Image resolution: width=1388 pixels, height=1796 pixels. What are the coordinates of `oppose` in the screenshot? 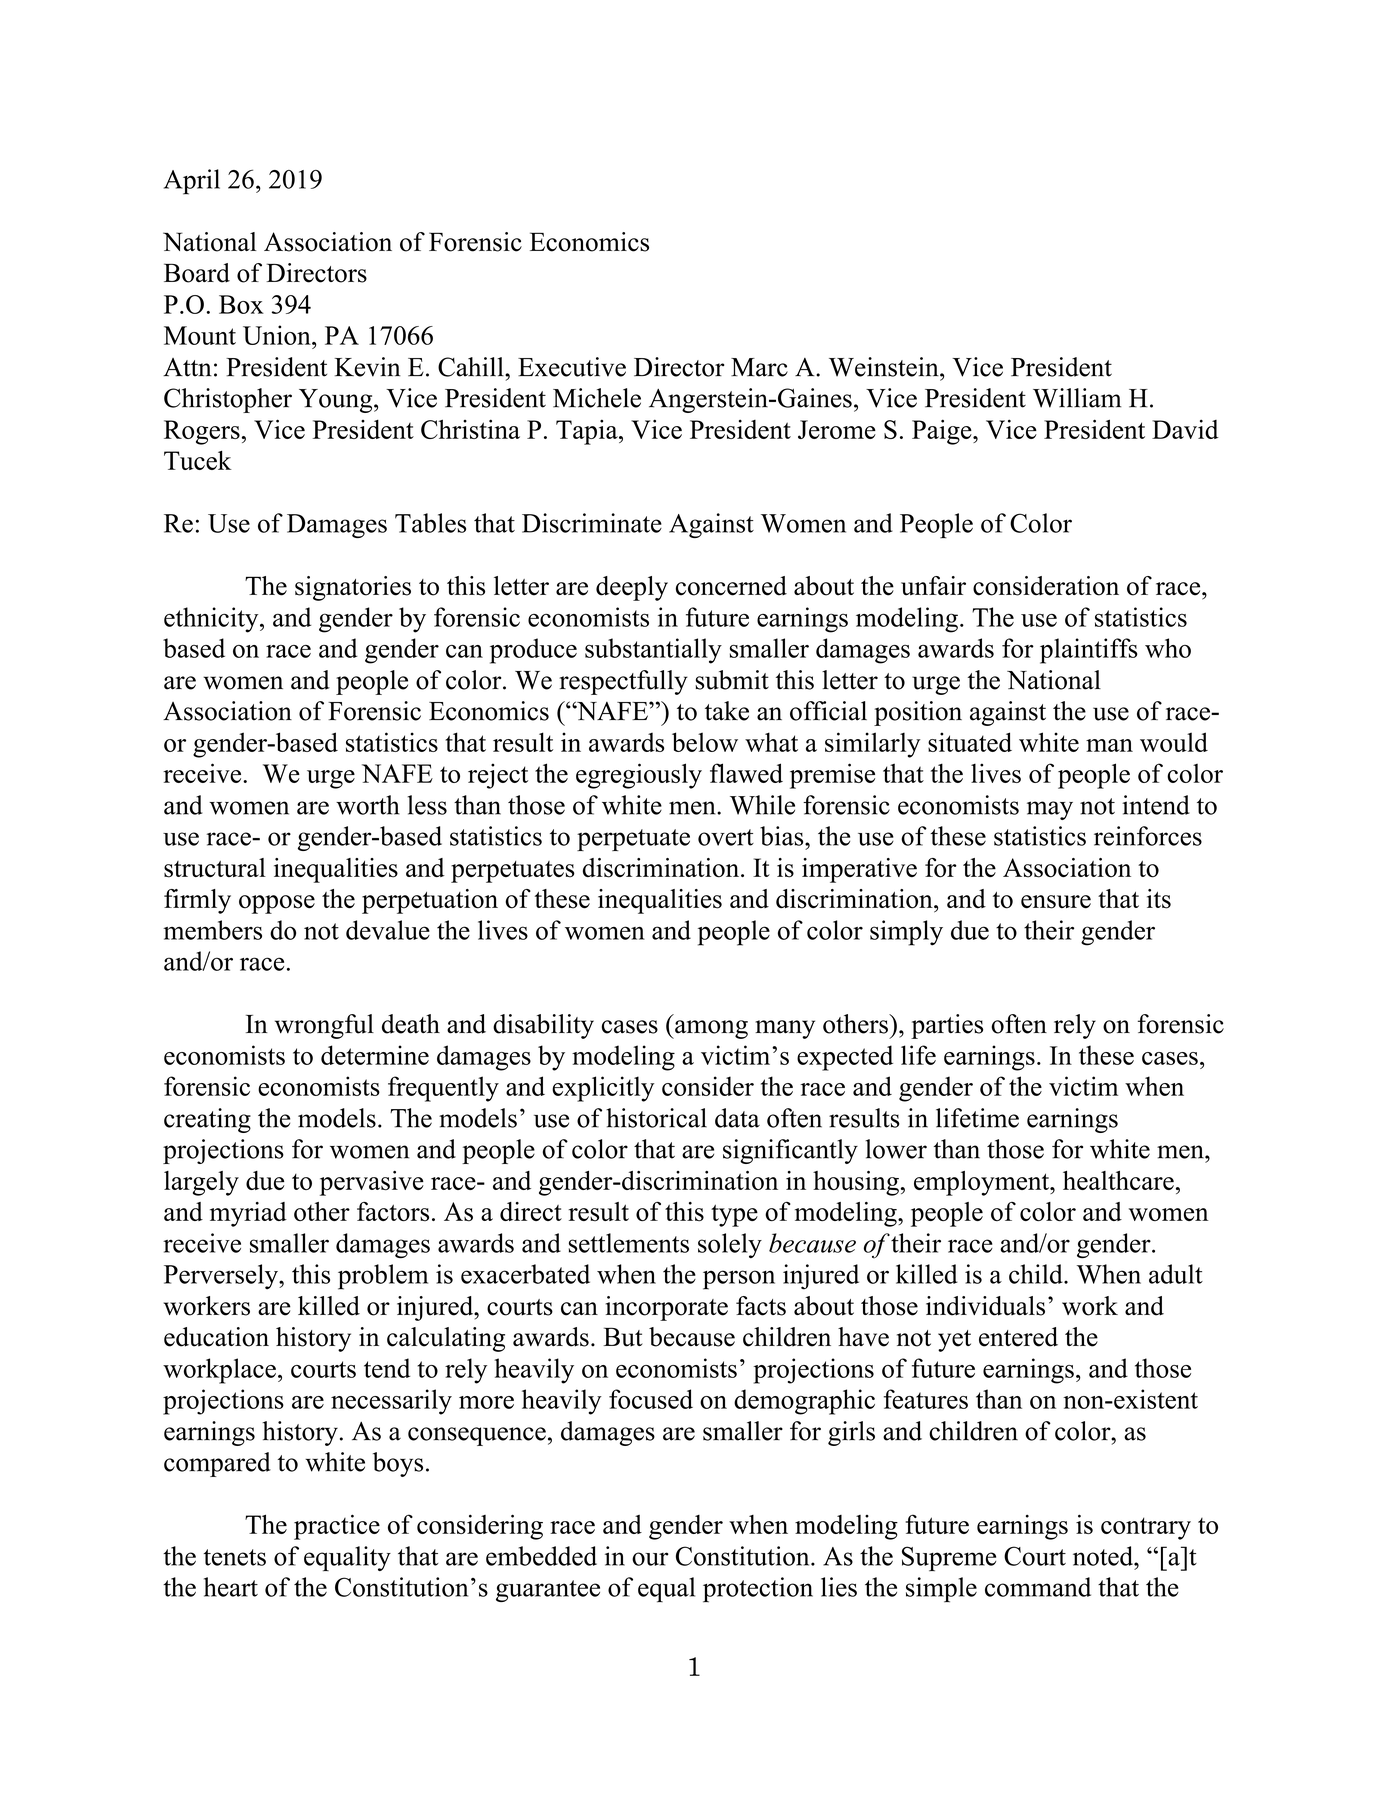 It's located at (277, 904).
